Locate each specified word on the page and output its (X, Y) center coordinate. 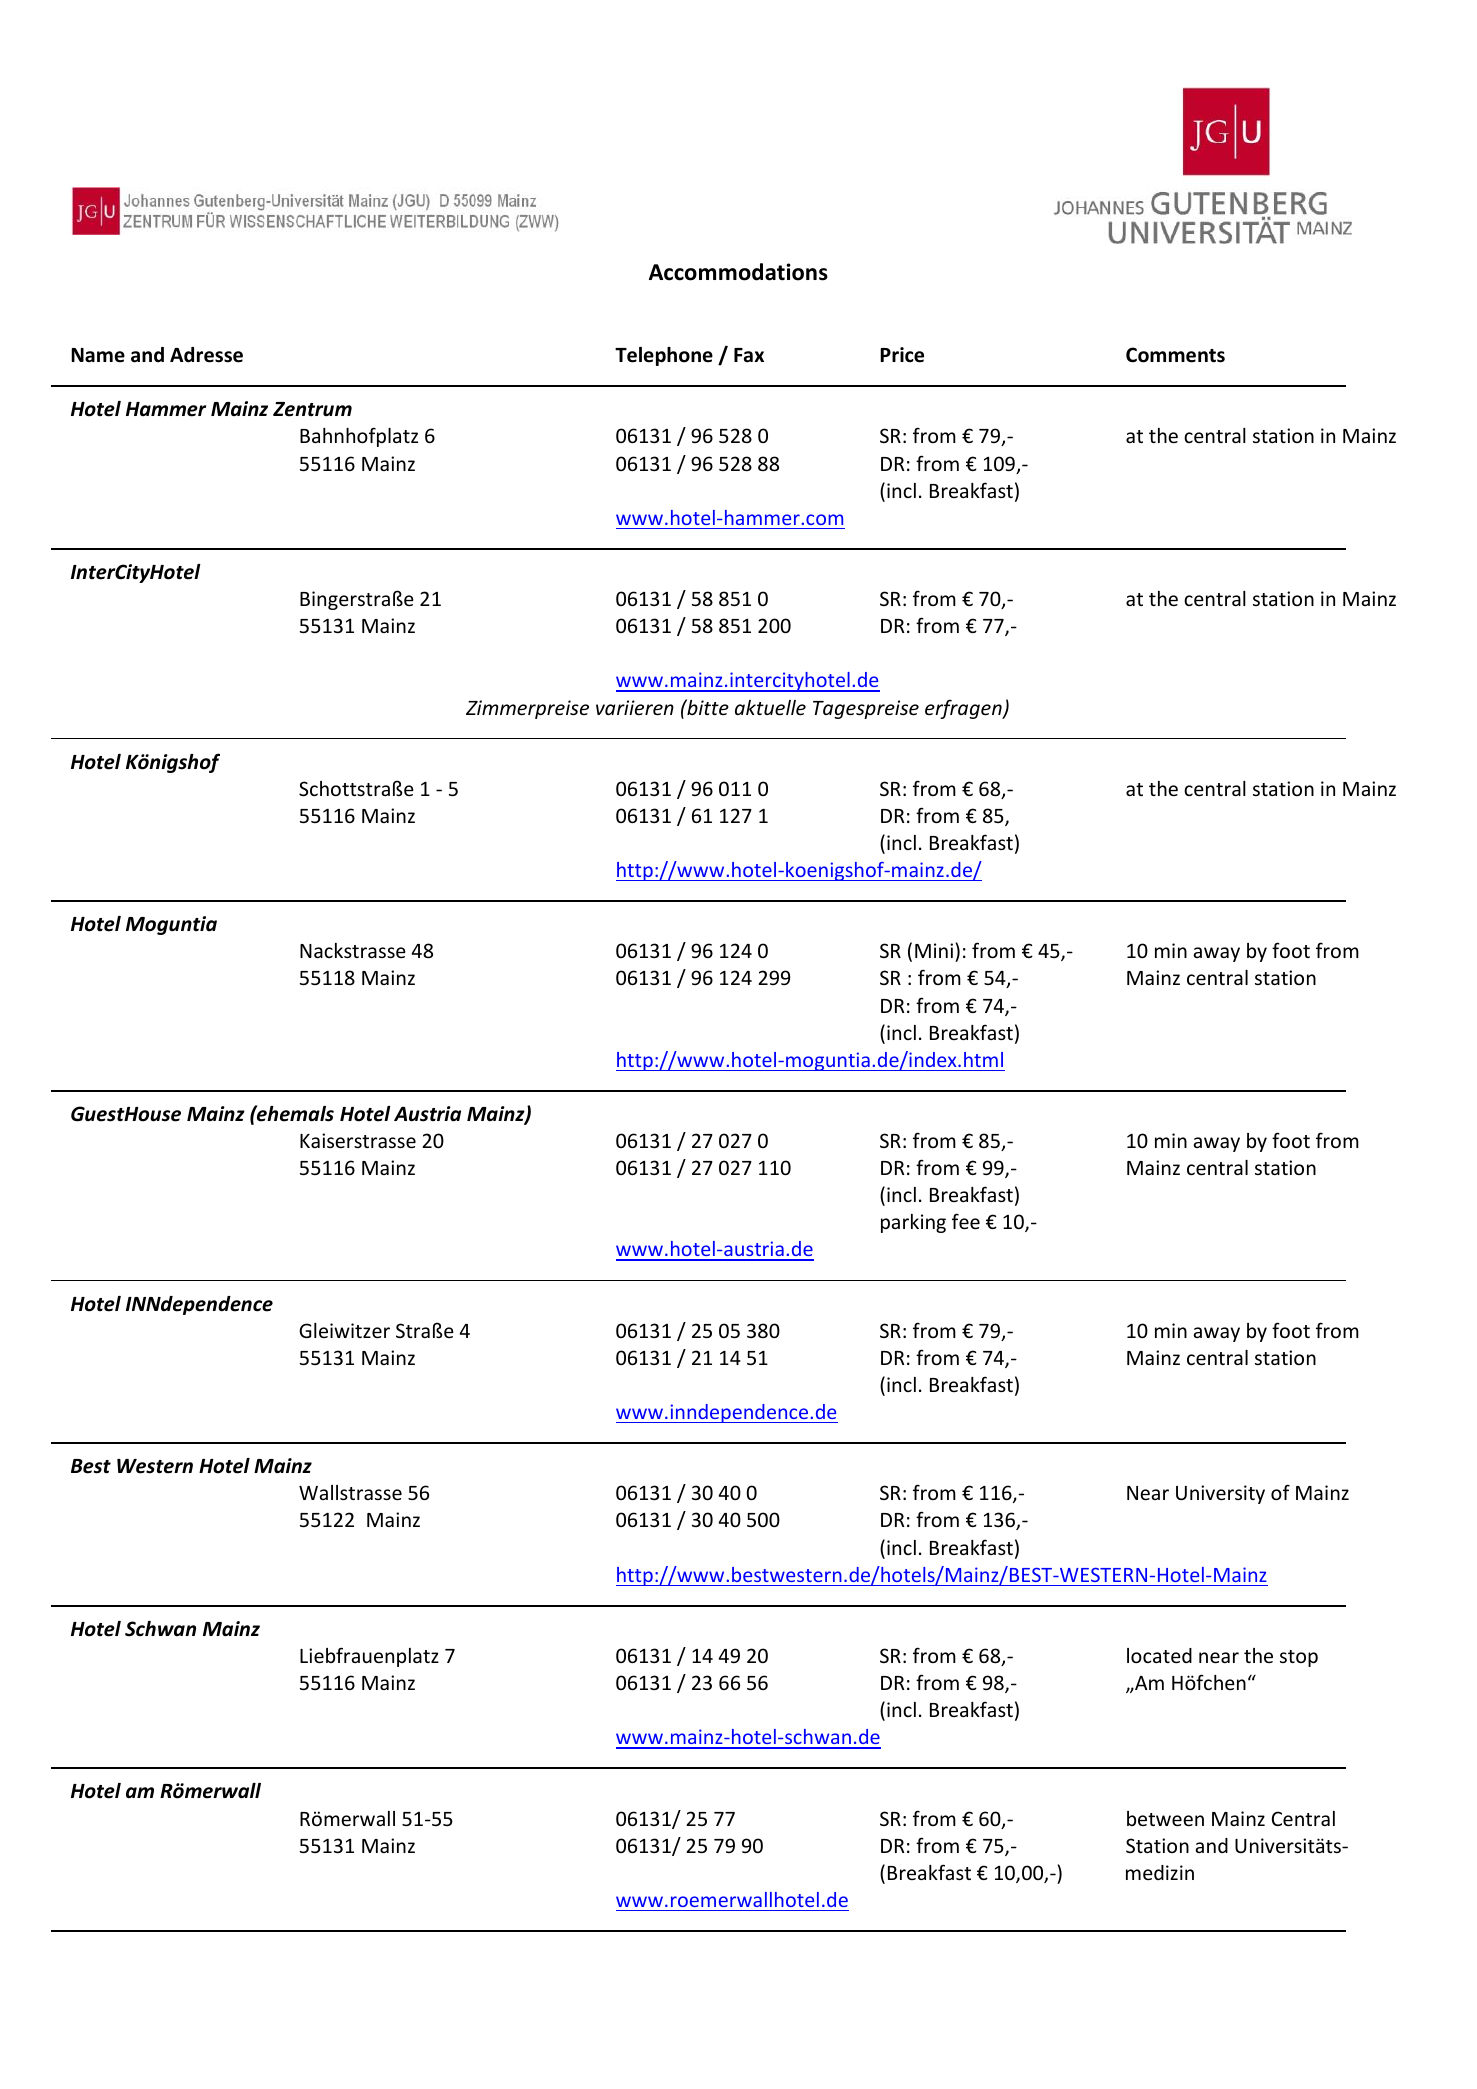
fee (966, 1221)
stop (1299, 1658)
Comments (1175, 355)
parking (913, 1223)
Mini (934, 950)
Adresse (206, 355)
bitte (707, 707)
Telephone (664, 356)
